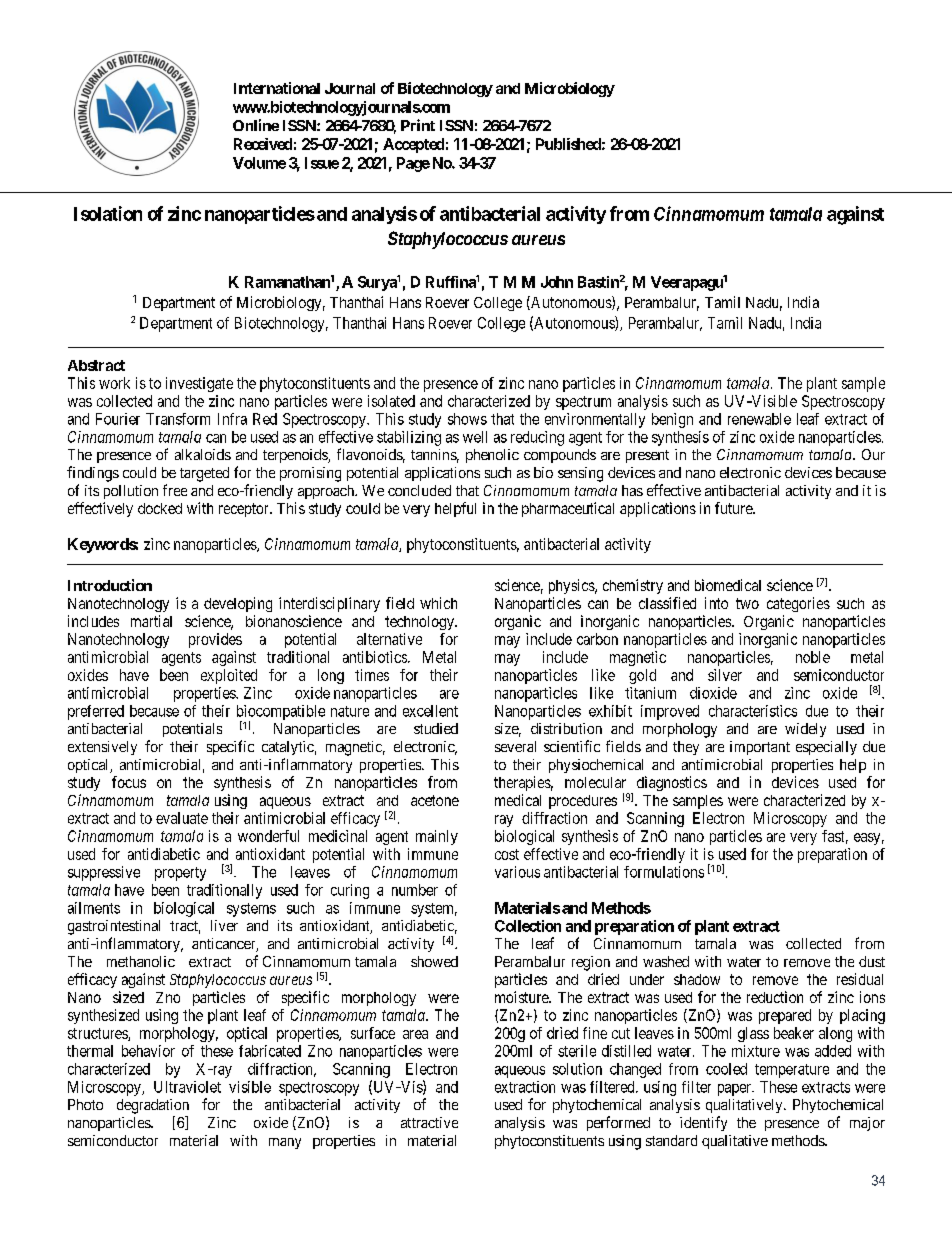 This document has width=952, height=1233. Describe the element at coordinates (199, 384) in the document. I see `investigate` at that location.
